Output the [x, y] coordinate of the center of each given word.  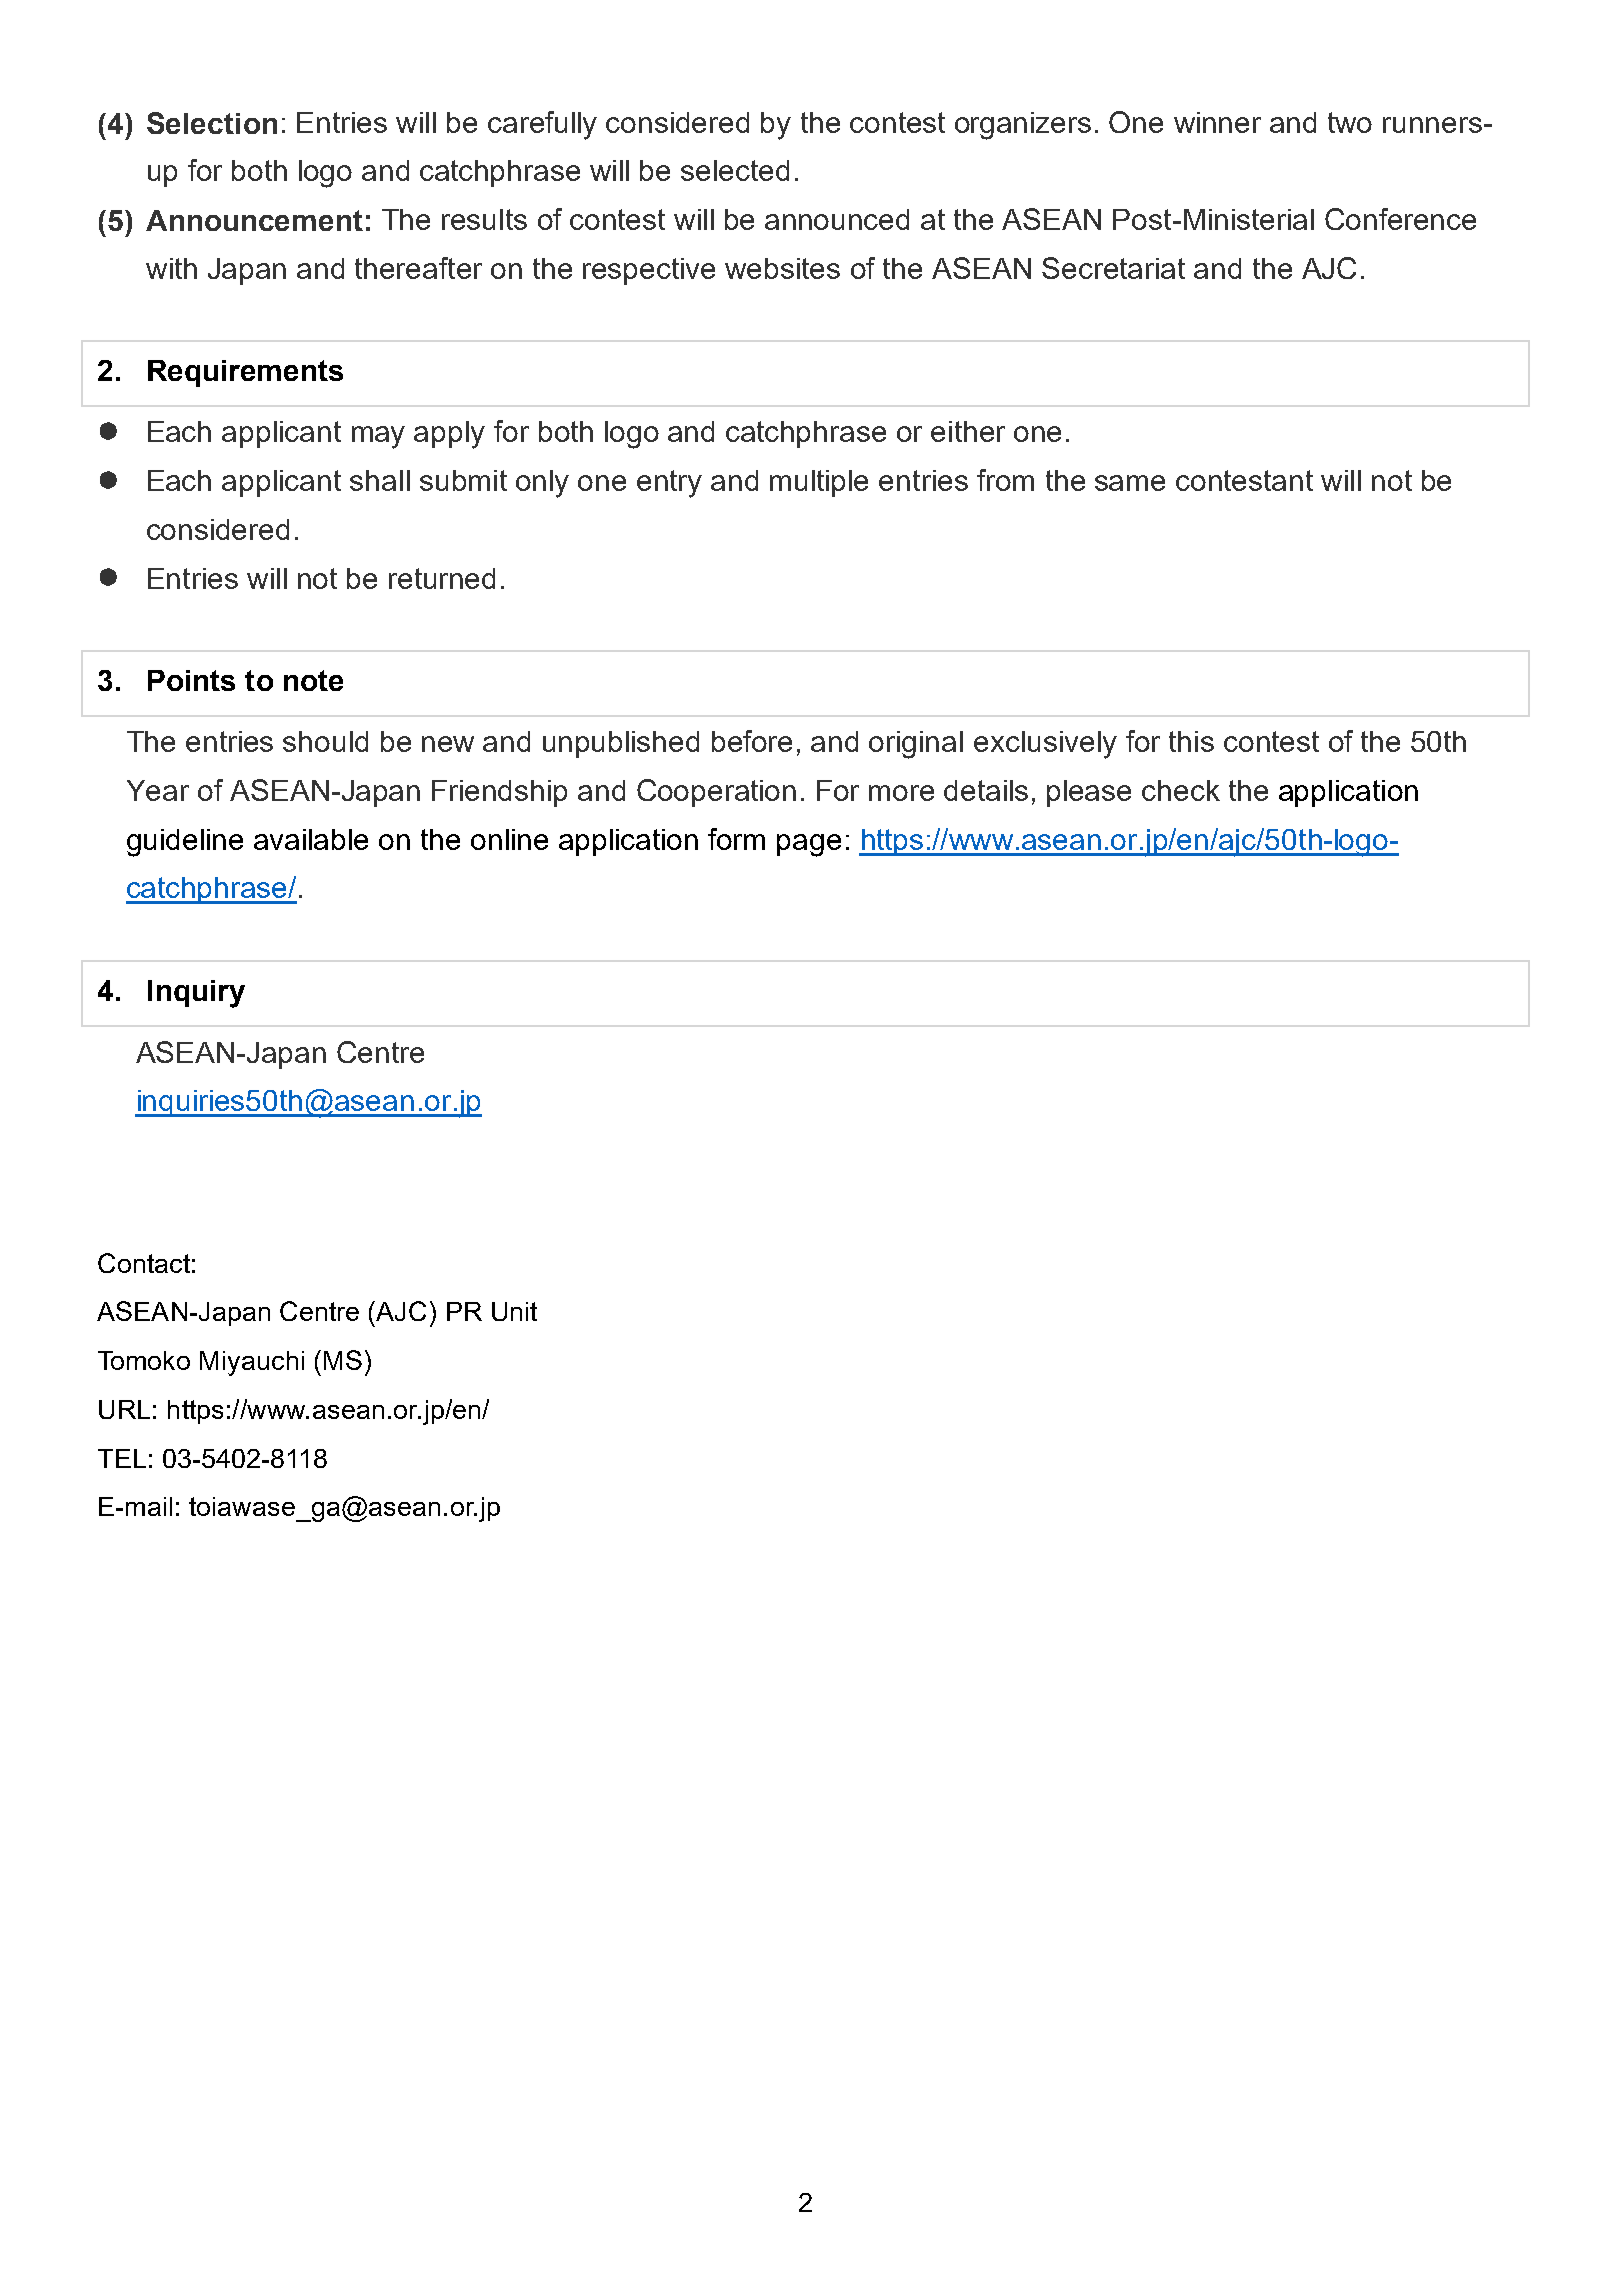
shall [380, 480]
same [1130, 483]
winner [1217, 122]
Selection [212, 123]
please [1089, 793]
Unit [514, 1311]
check [1181, 790]
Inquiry [196, 994]
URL [124, 1409]
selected [735, 170]
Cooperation [716, 793]
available [311, 839]
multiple [819, 483]
